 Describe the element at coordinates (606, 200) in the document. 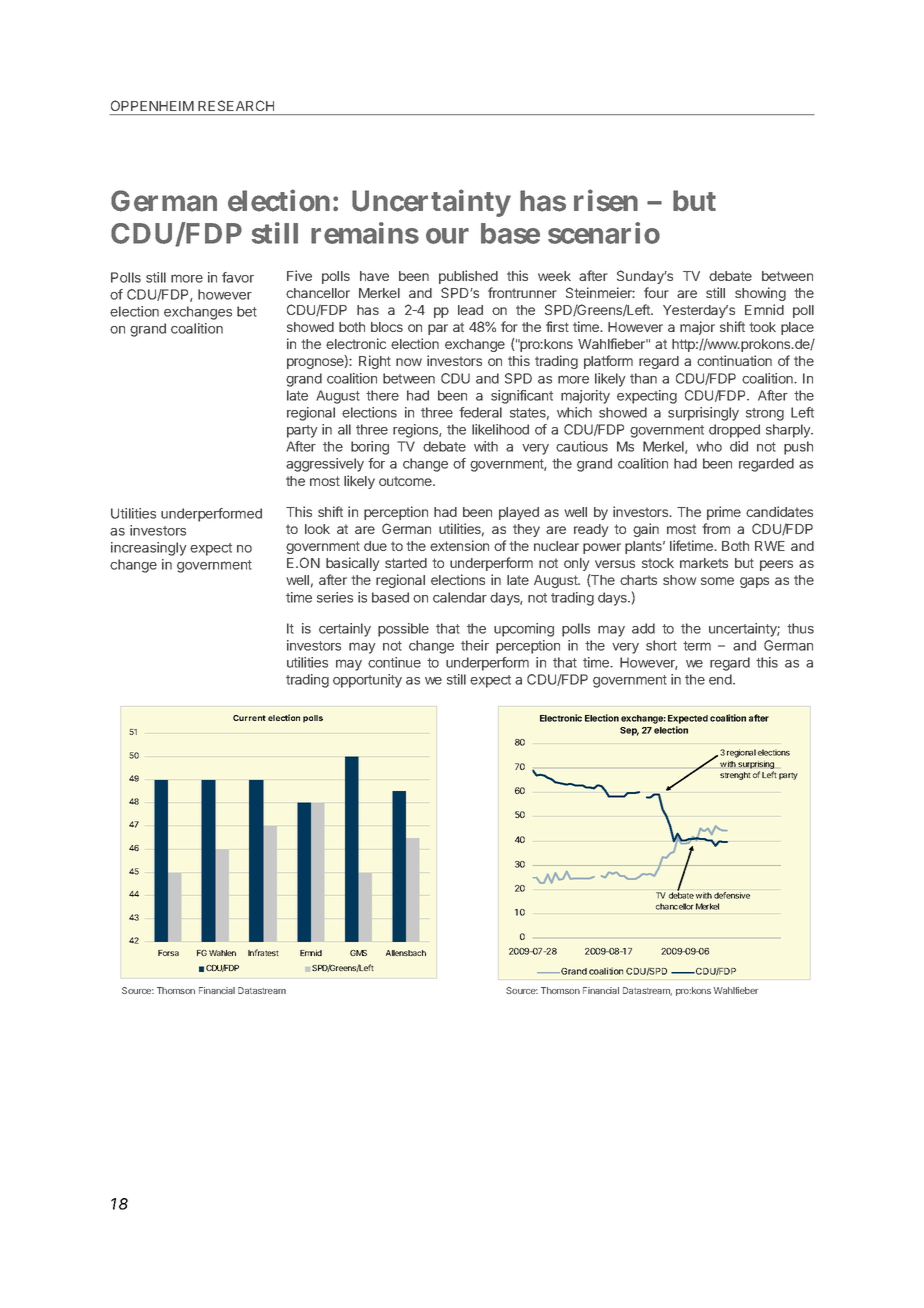

I see `risen` at that location.
